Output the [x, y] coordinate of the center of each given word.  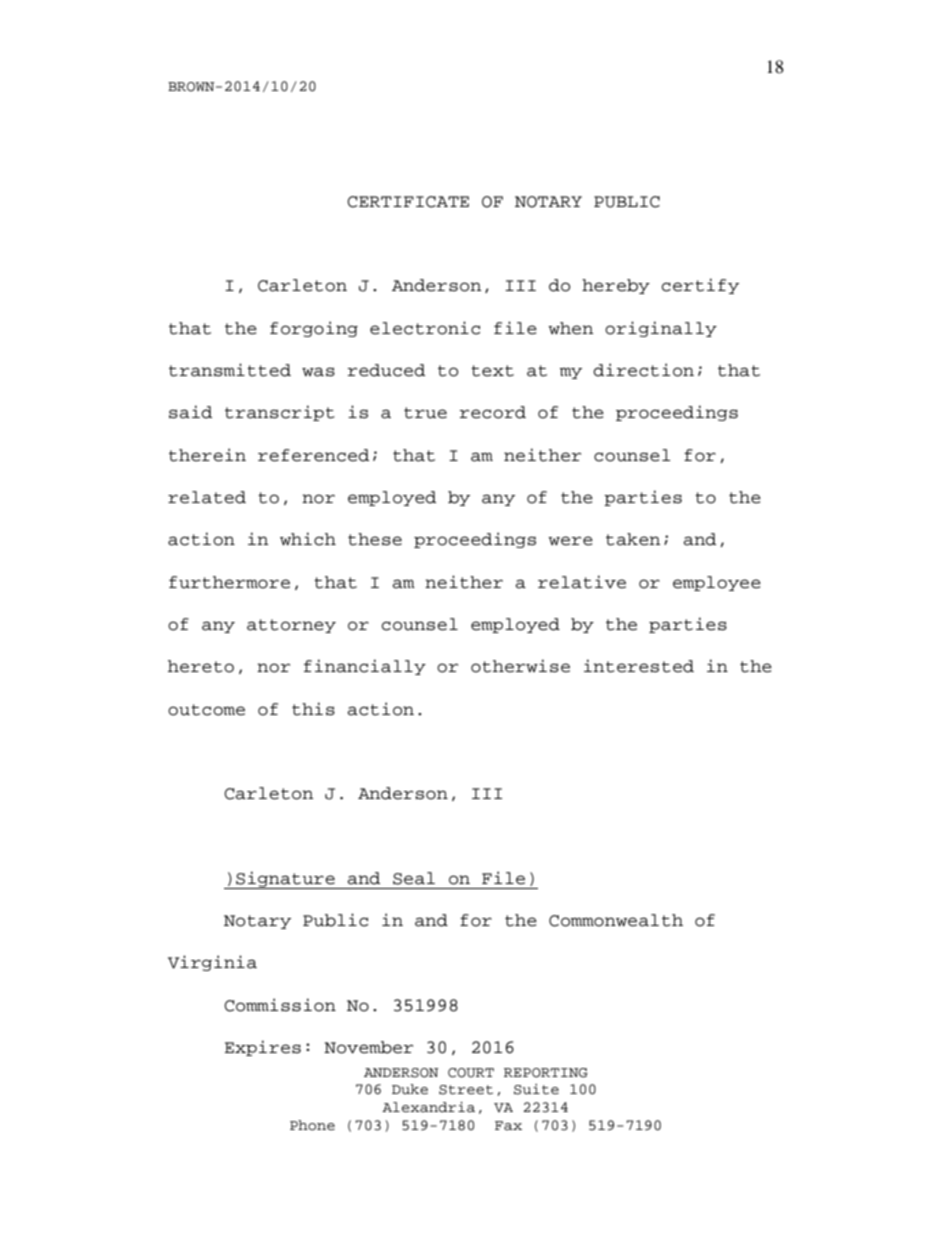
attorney [291, 626]
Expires [263, 1048]
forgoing [314, 329]
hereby [616, 286]
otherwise [520, 666]
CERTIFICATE [408, 202]
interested [639, 666]
